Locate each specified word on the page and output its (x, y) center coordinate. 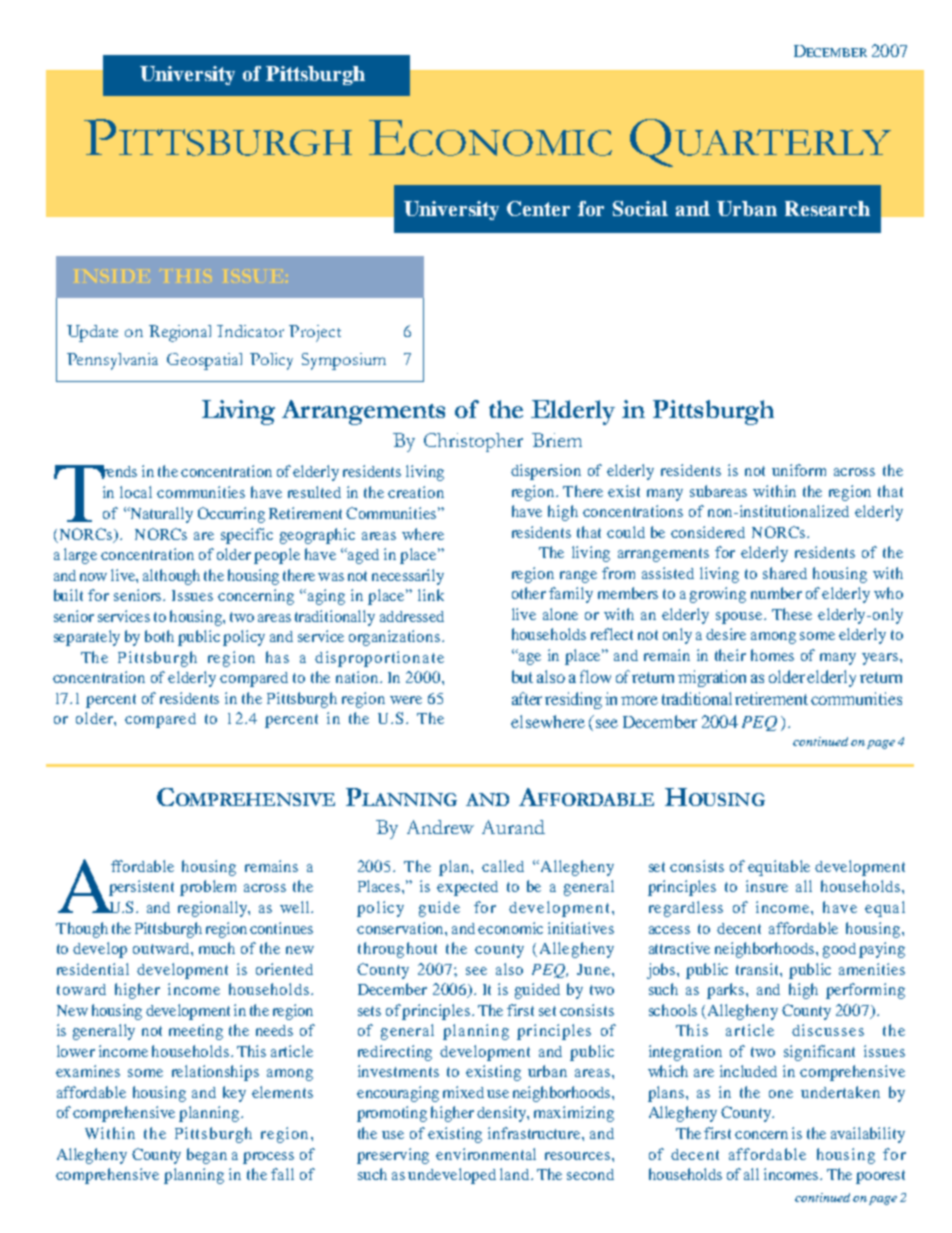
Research (827, 208)
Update (92, 333)
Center (538, 208)
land (516, 1174)
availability (868, 1135)
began (207, 1156)
